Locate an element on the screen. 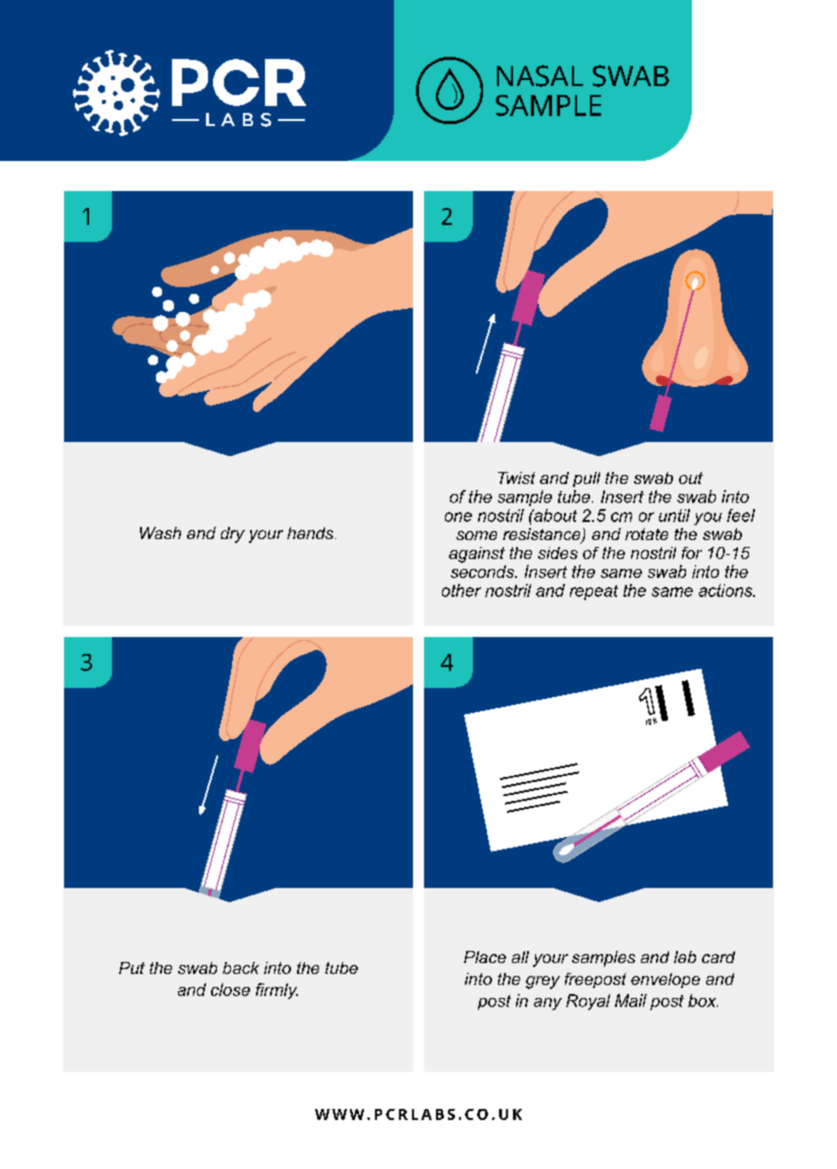 The height and width of the screenshot is (1169, 837). Twist is located at coordinates (516, 478).
